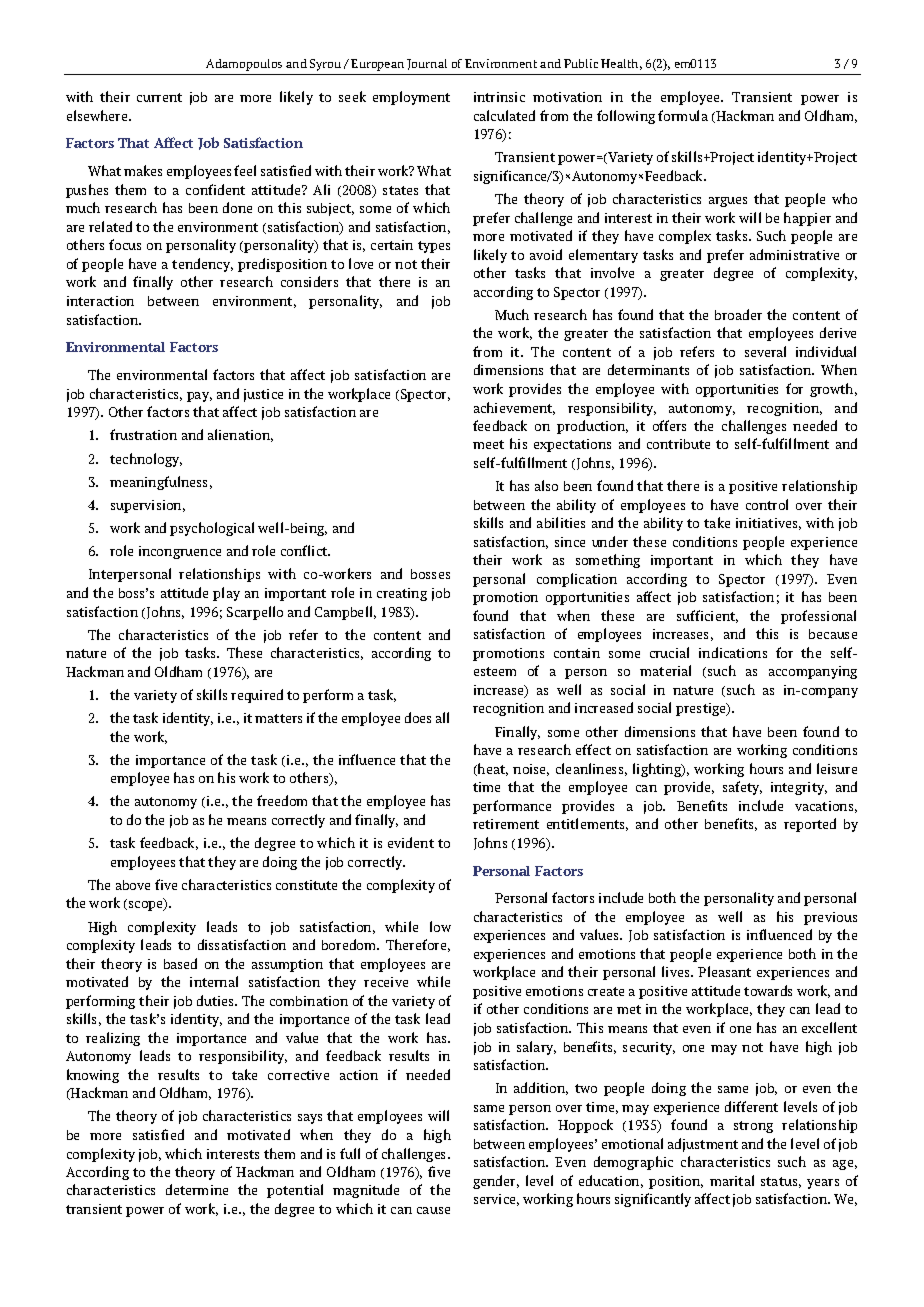  What do you see at coordinates (133, 885) in the screenshot?
I see `above` at bounding box center [133, 885].
